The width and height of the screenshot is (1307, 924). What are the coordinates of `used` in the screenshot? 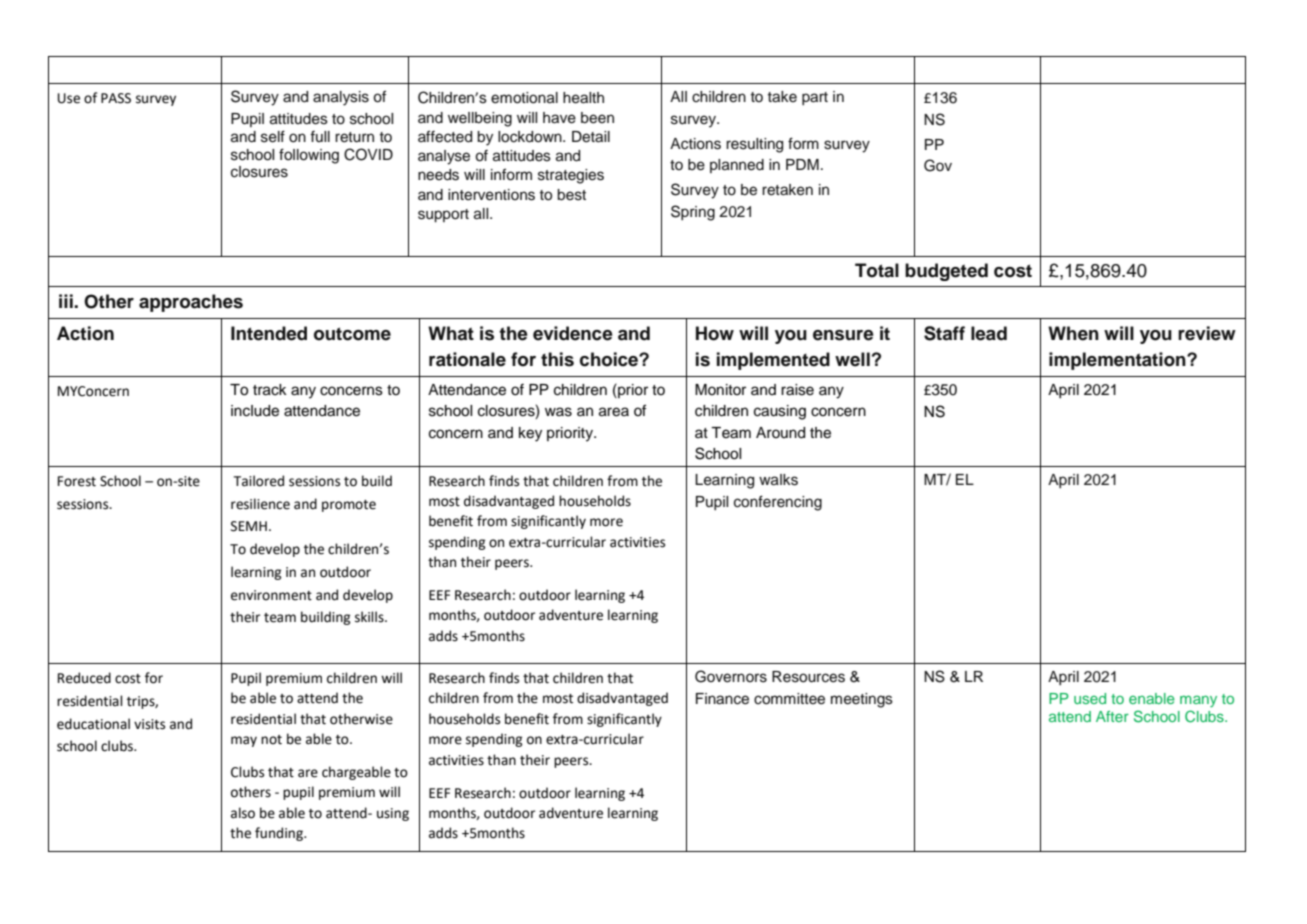 It's located at (1090, 698).
